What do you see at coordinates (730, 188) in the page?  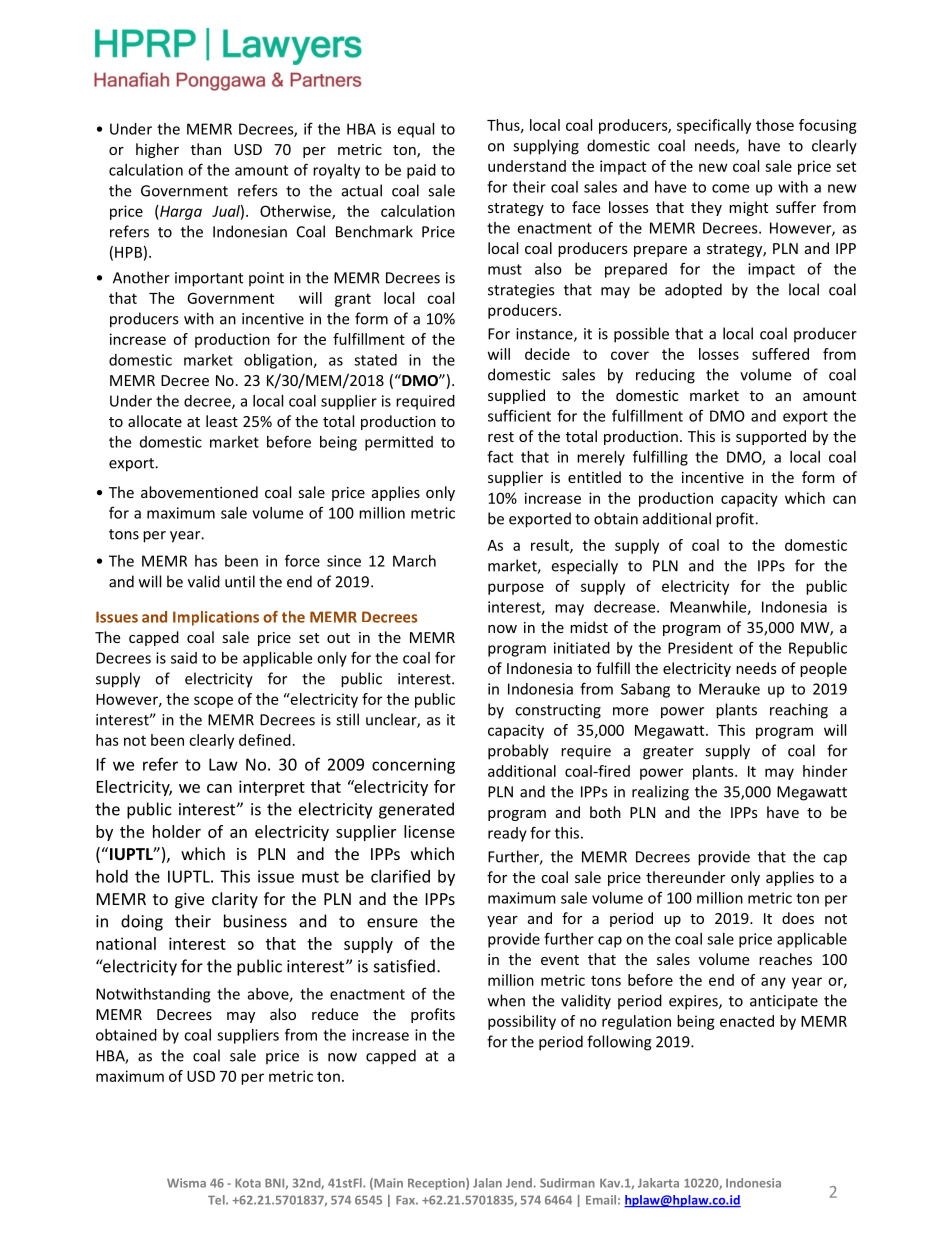 I see `come` at bounding box center [730, 188].
